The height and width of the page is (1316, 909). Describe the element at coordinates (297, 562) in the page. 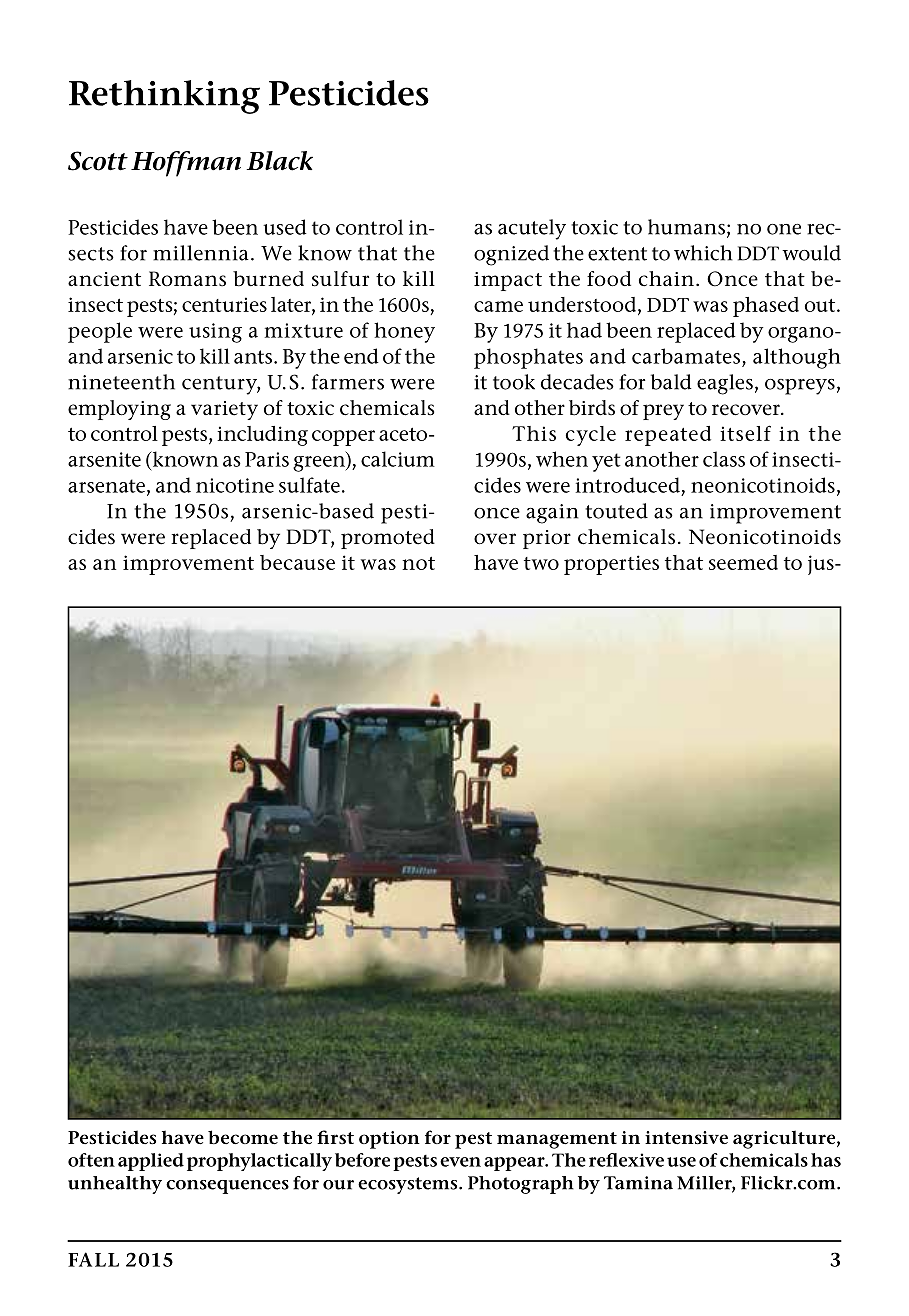

I see `because` at that location.
